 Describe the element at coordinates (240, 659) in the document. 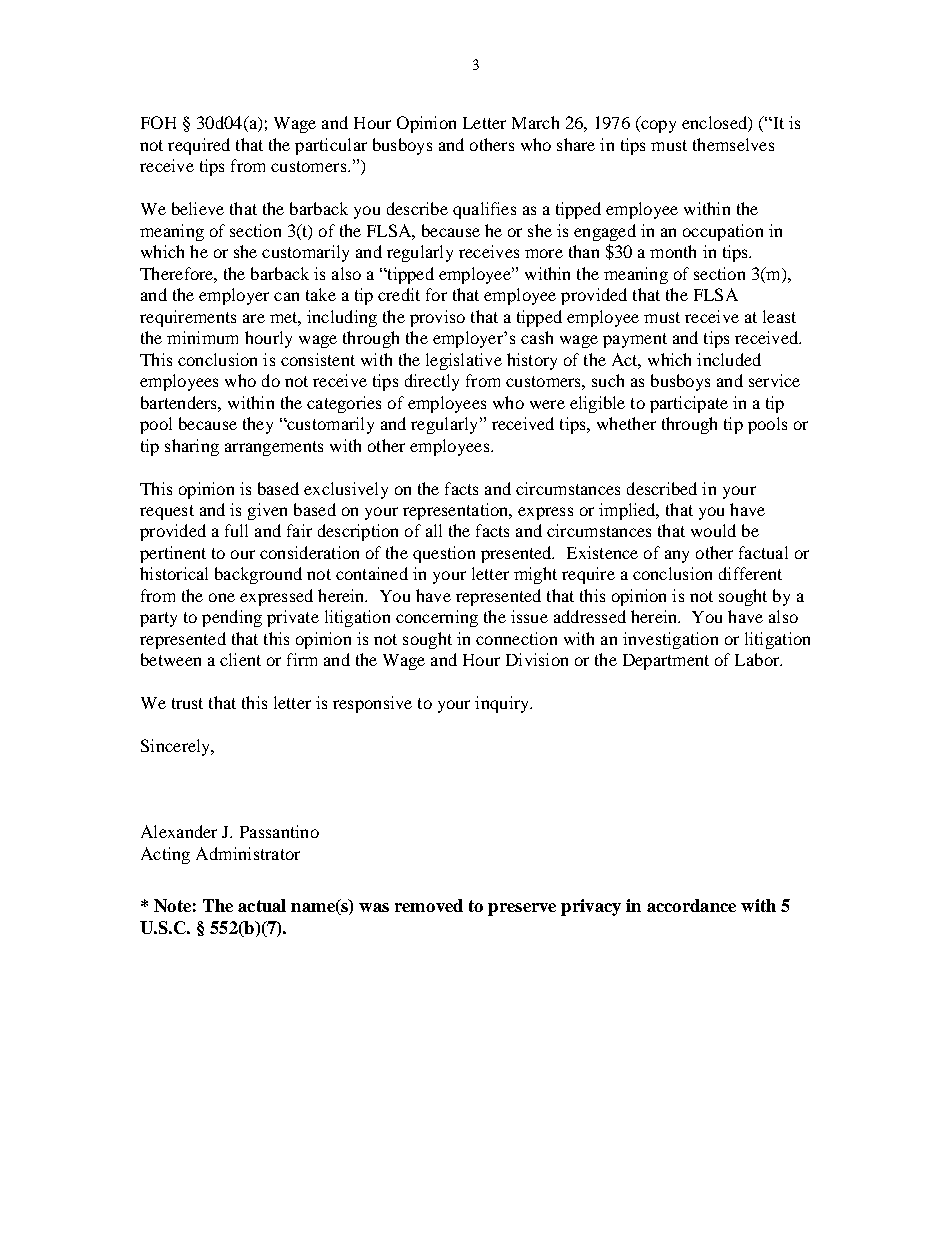

I see `client` at that location.
